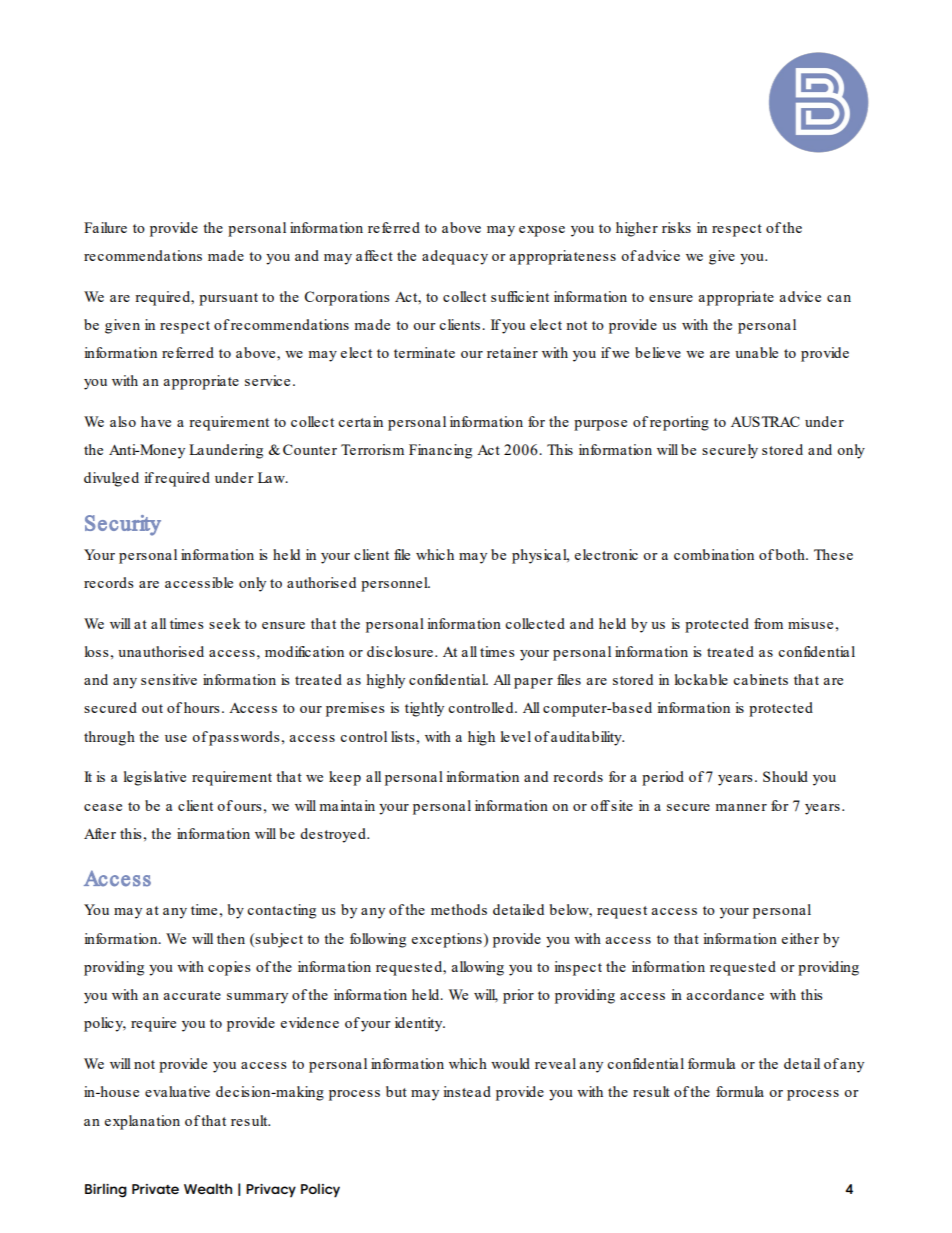  I want to click on manner, so click(741, 807).
